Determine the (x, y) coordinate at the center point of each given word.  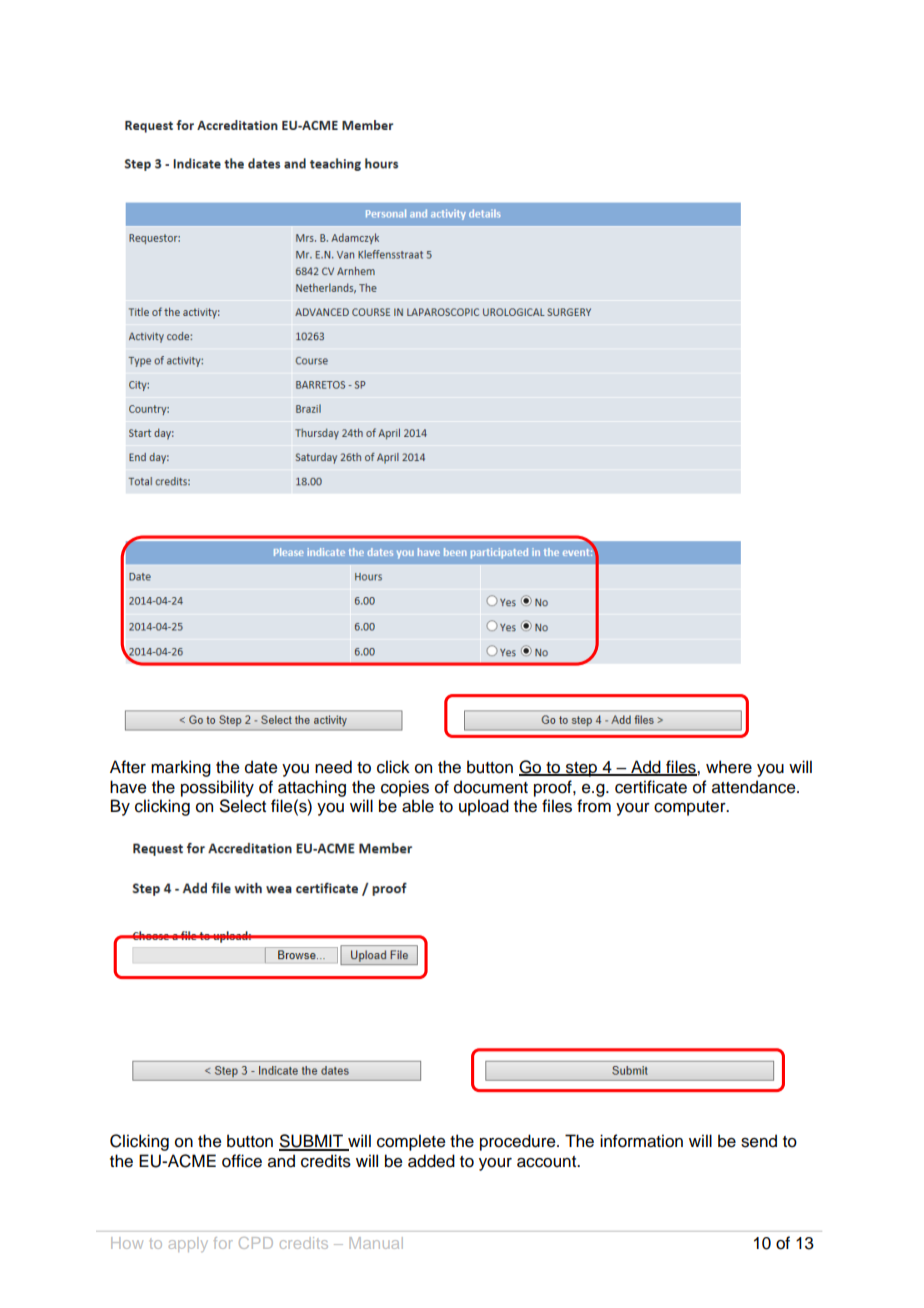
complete (411, 1142)
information (641, 1141)
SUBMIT (312, 1142)
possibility (217, 788)
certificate (651, 787)
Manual (376, 1243)
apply (188, 1244)
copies (405, 788)
